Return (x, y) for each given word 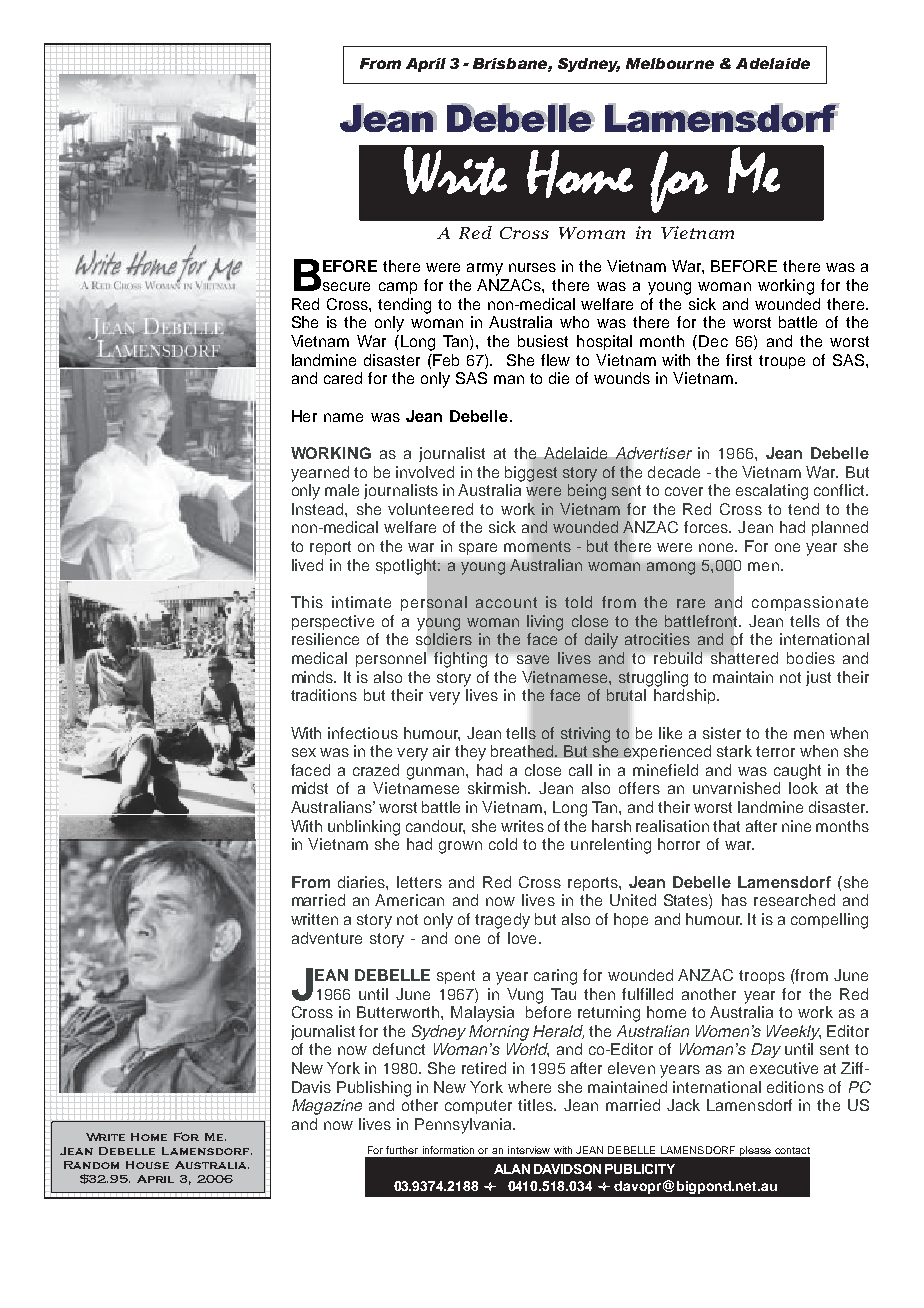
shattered (743, 657)
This (307, 602)
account (506, 602)
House (147, 1165)
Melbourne (670, 63)
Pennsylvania (464, 1126)
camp (398, 288)
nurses (532, 267)
